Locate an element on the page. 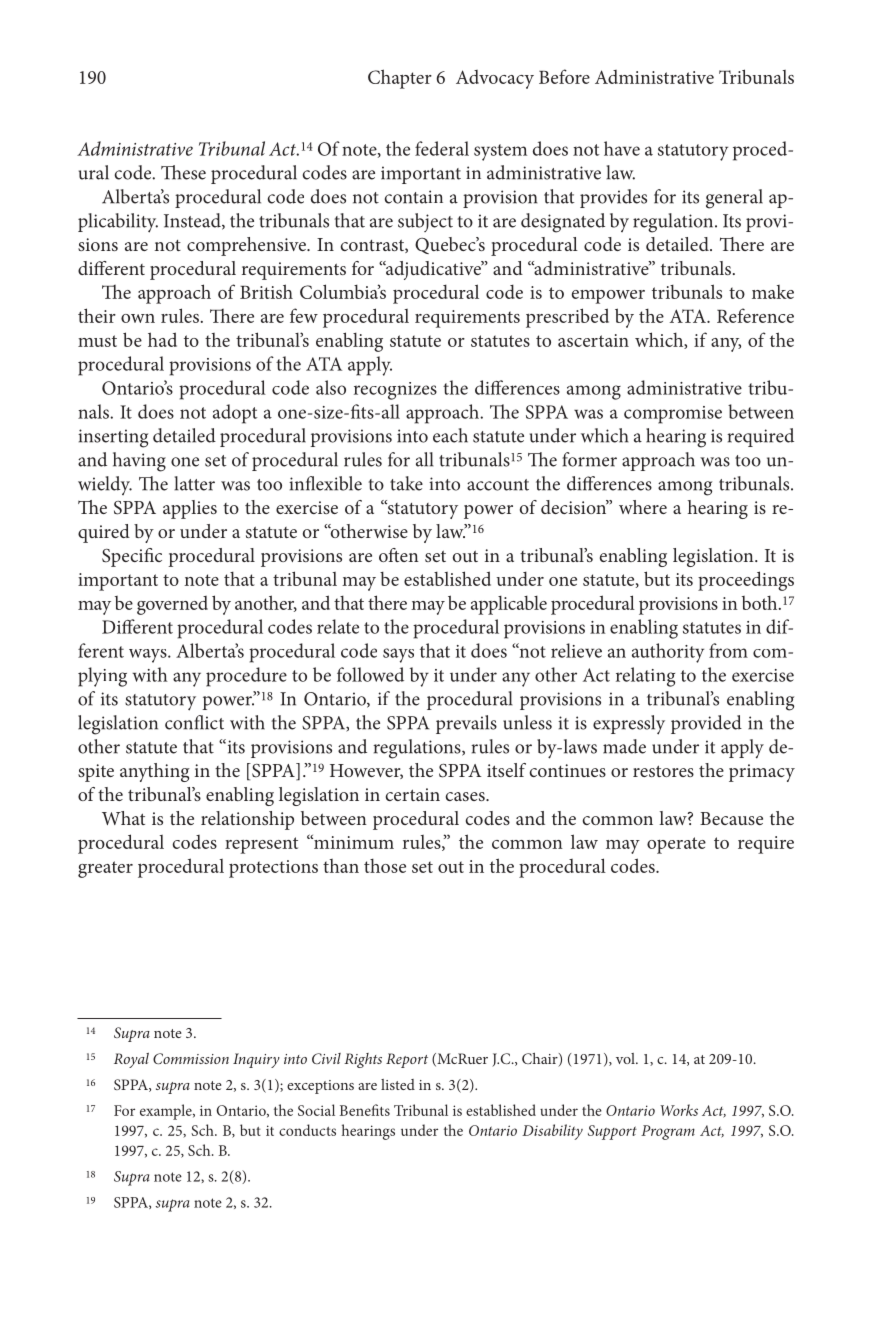 The width and height of the image is (896, 1327). Commission is located at coordinates (191, 1058).
